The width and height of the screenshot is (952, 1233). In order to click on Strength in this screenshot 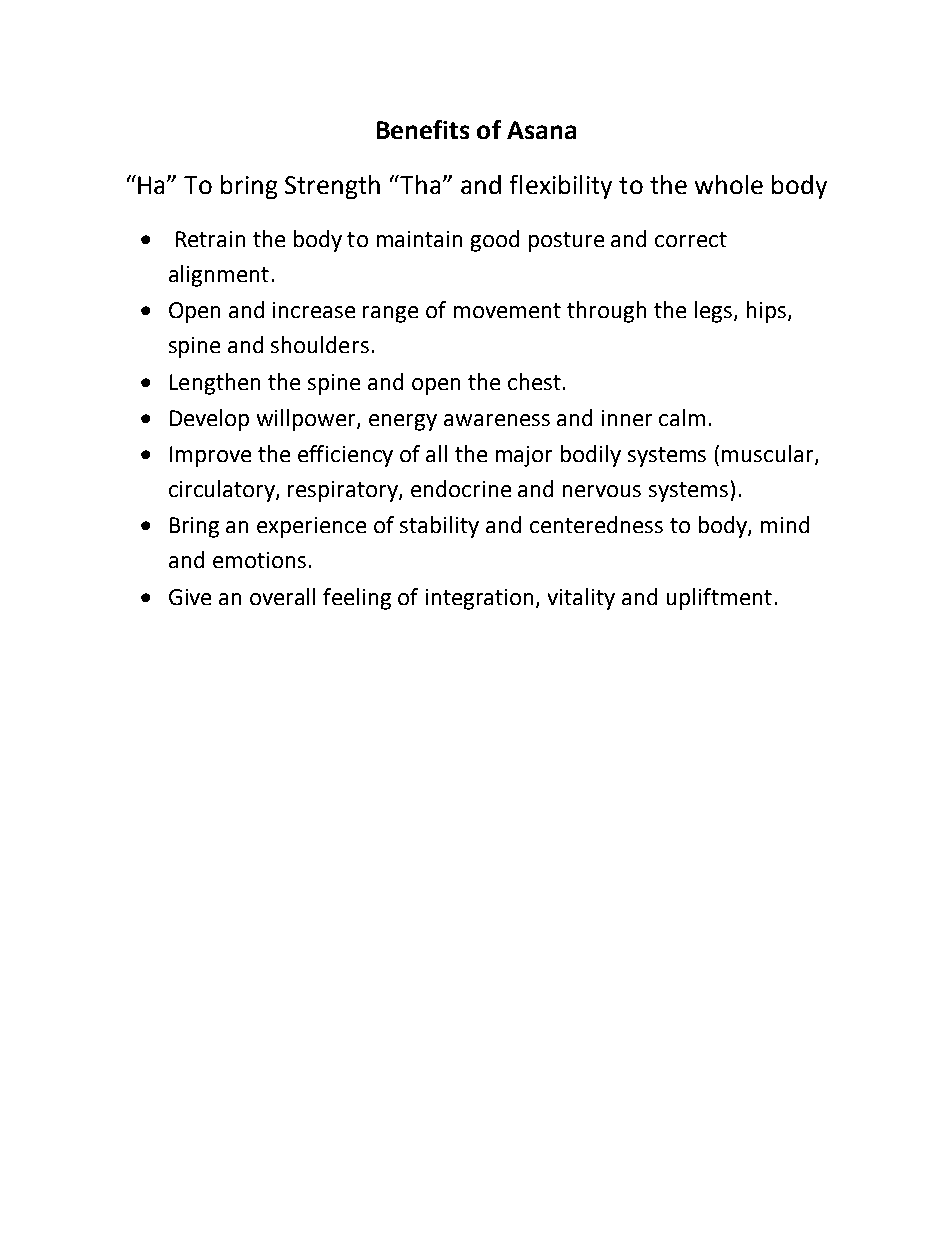, I will do `click(332, 187)`.
